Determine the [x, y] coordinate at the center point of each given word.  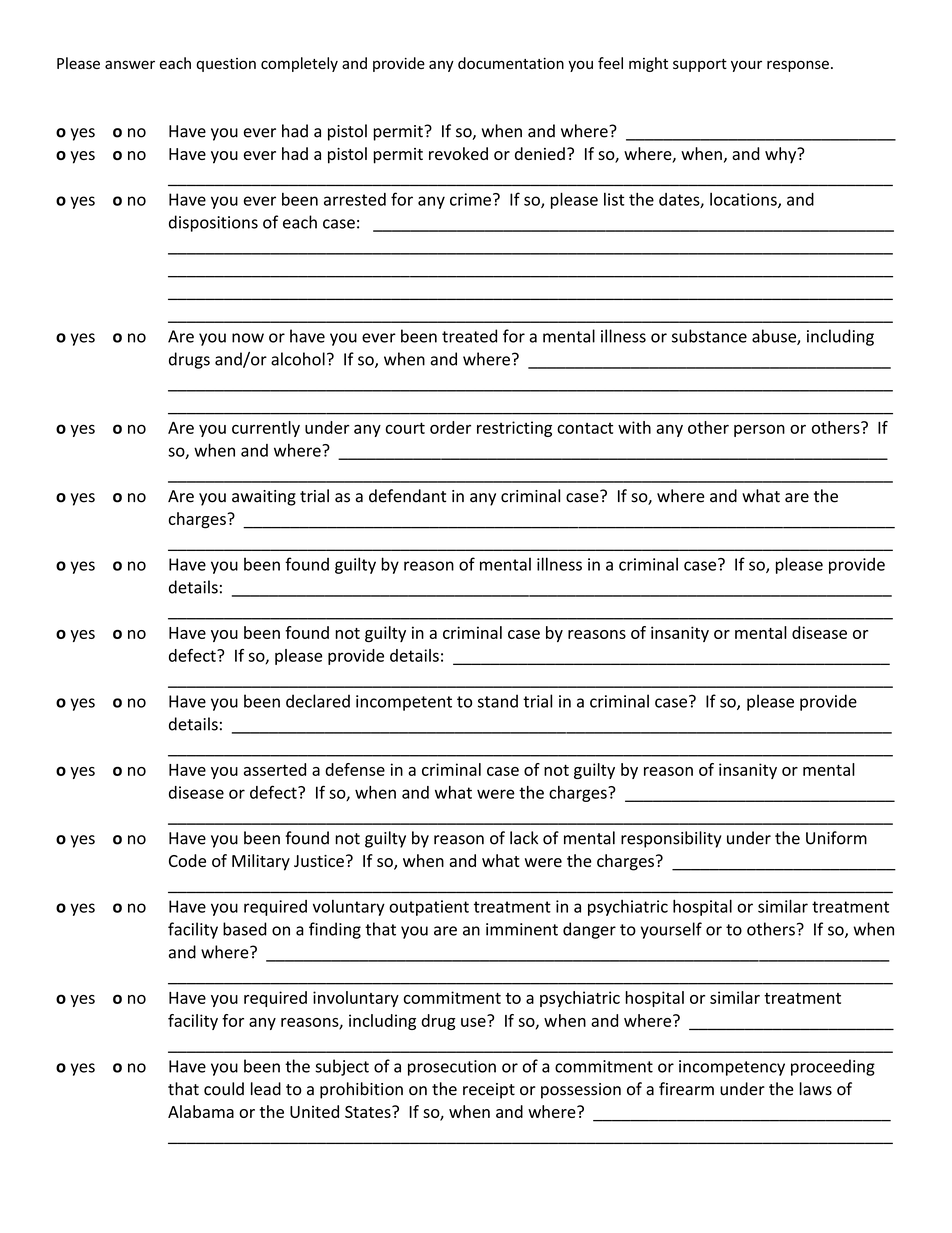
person [759, 430]
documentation [511, 63]
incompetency [732, 1068]
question [226, 65]
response [798, 66]
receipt [489, 1091]
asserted [275, 769]
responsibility [671, 839]
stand [498, 701]
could [224, 1089]
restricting [514, 429]
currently [266, 429]
